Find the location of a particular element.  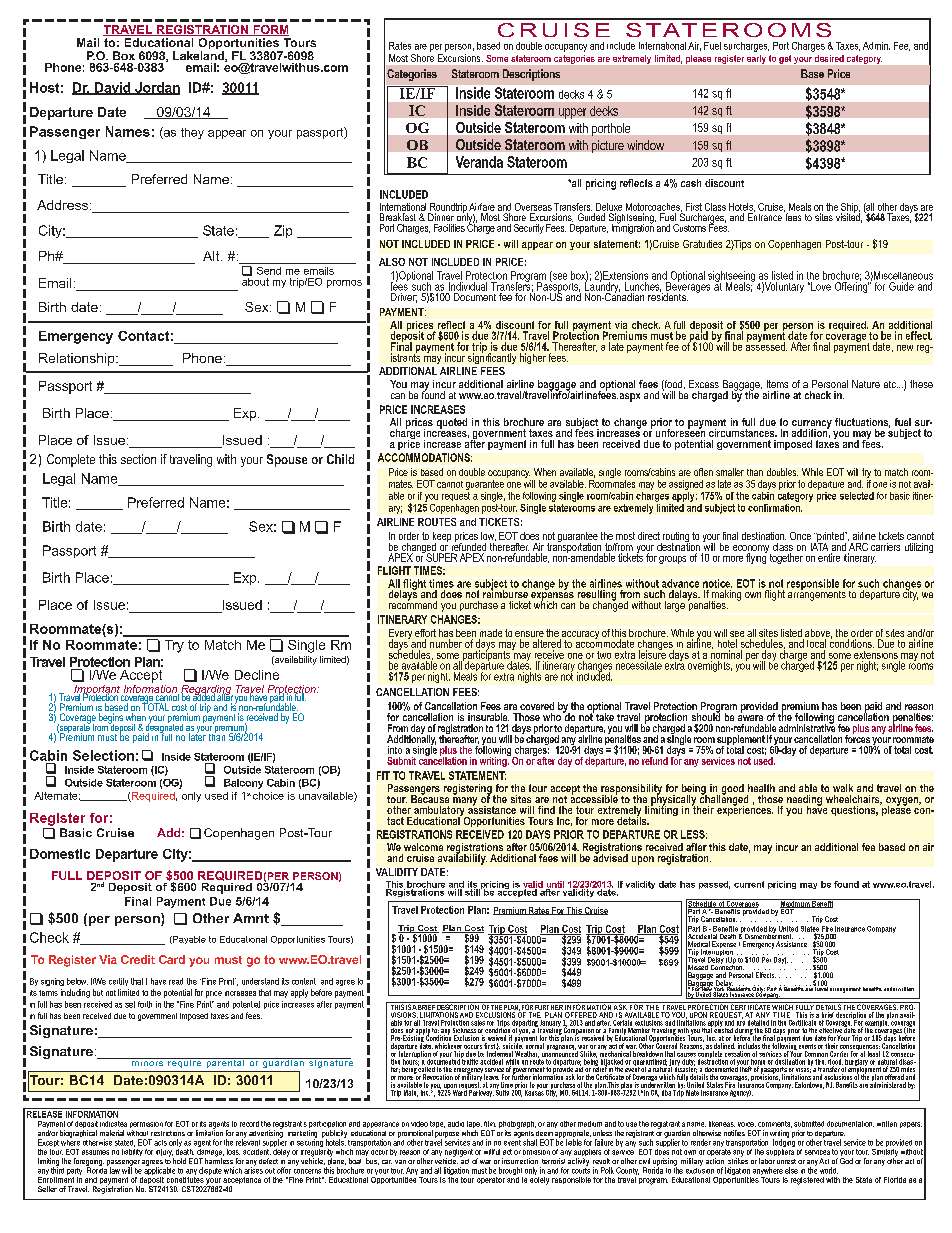

cash is located at coordinates (691, 183).
